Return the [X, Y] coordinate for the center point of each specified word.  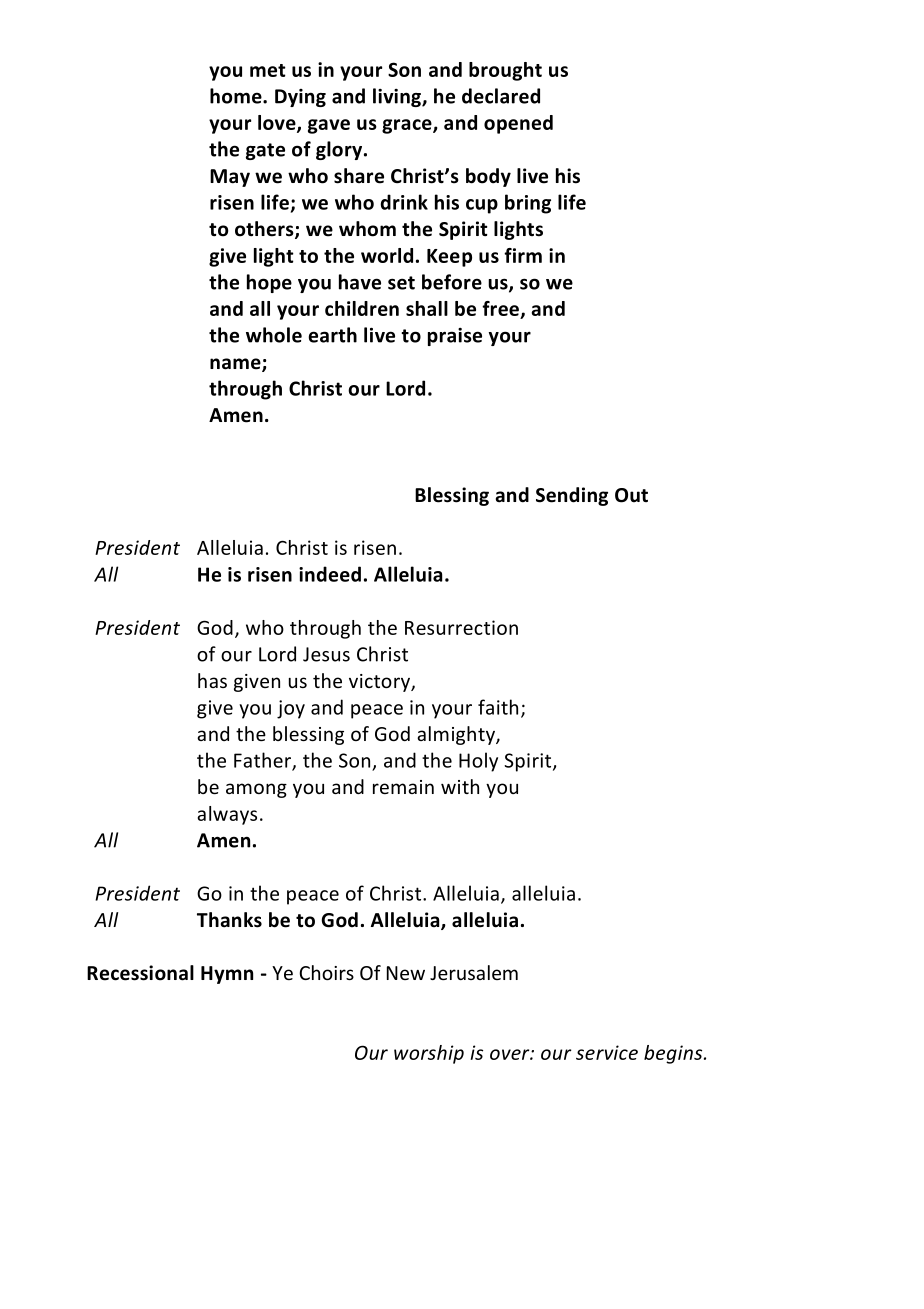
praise [455, 337]
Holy [478, 762]
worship [429, 1054]
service [607, 1052]
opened [518, 124]
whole [274, 335]
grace [408, 126]
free [501, 310]
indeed [330, 574]
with [460, 786]
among [256, 790]
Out [631, 495]
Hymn [227, 975]
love [278, 124]
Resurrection [461, 627]
